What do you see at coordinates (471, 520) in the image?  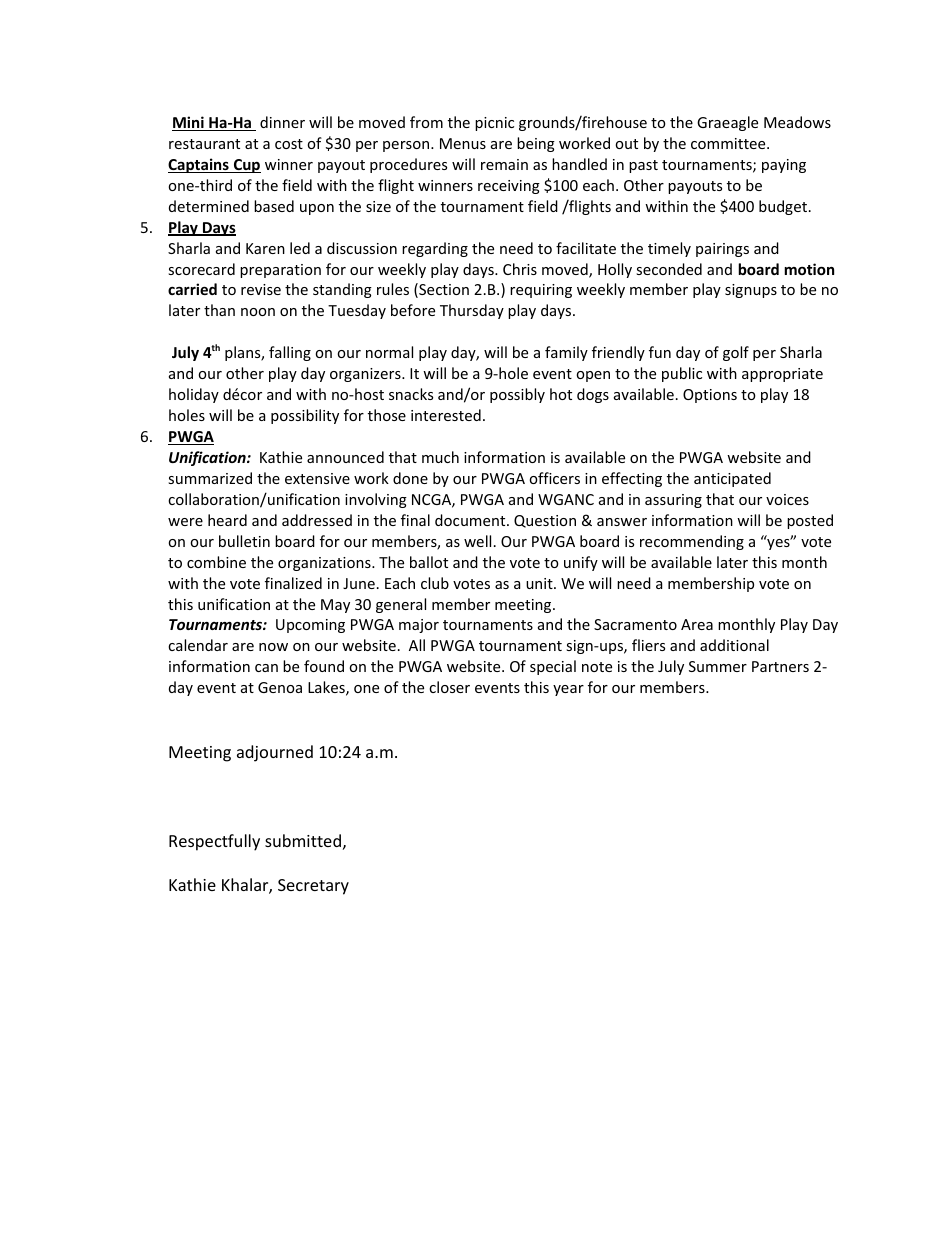 I see `document` at bounding box center [471, 520].
